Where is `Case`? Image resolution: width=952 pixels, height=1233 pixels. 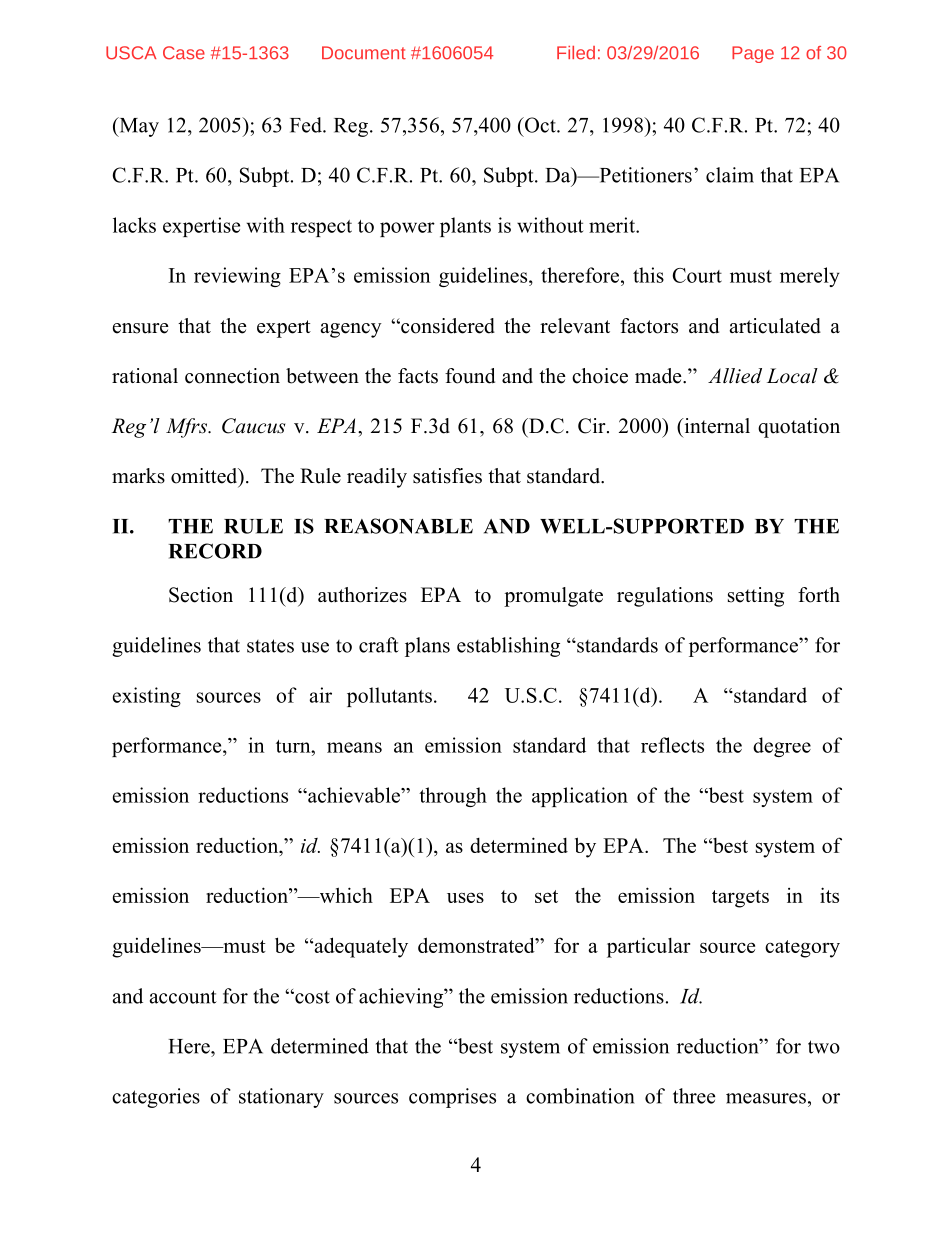
Case is located at coordinates (184, 53).
